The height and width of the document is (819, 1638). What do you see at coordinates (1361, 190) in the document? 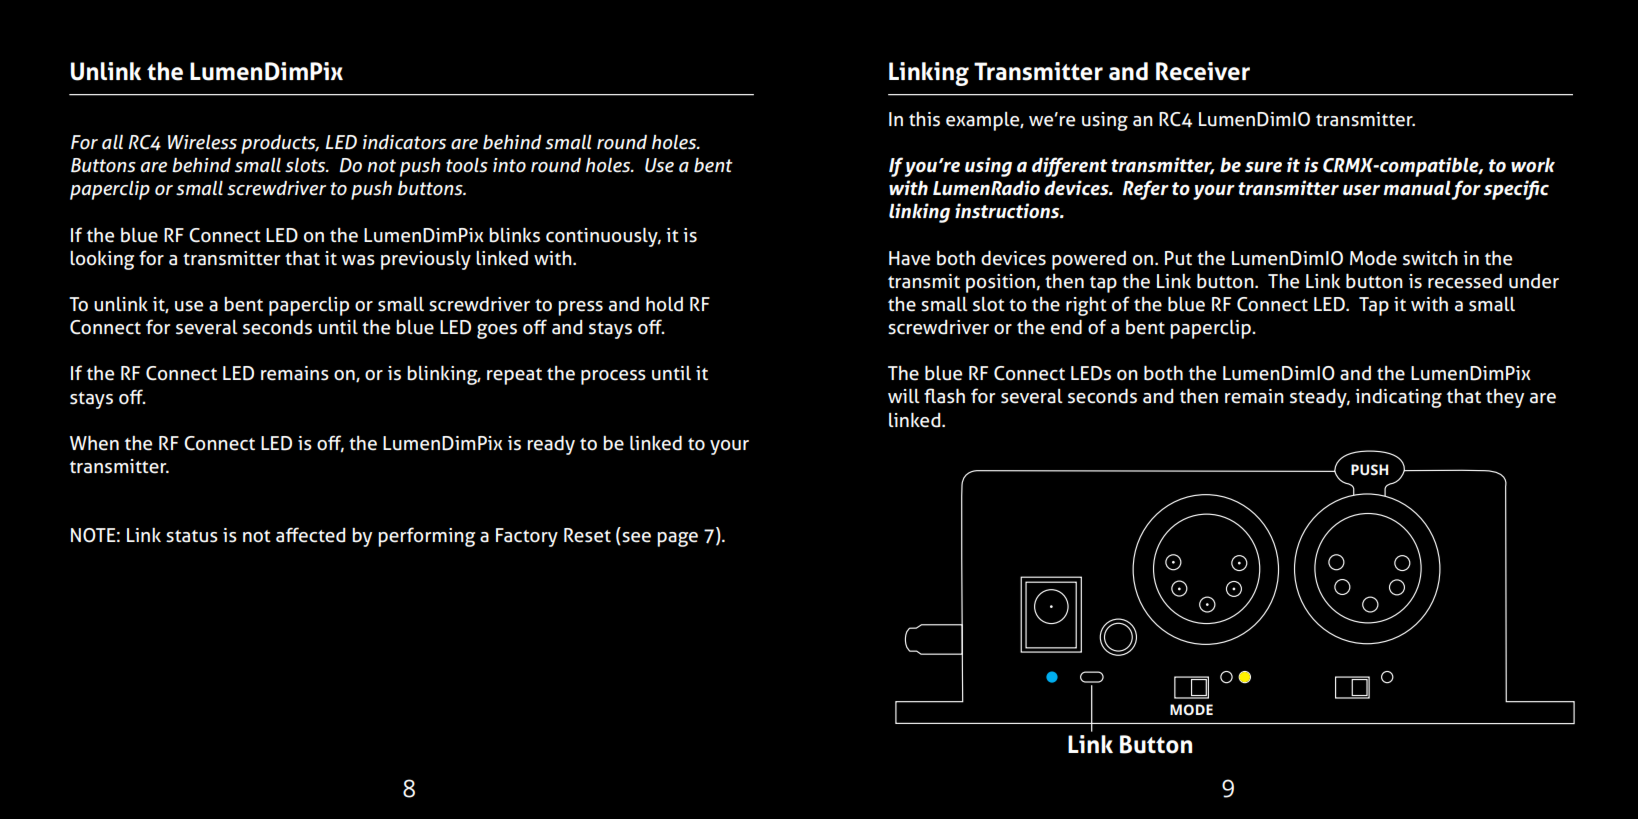
I see `user` at bounding box center [1361, 190].
